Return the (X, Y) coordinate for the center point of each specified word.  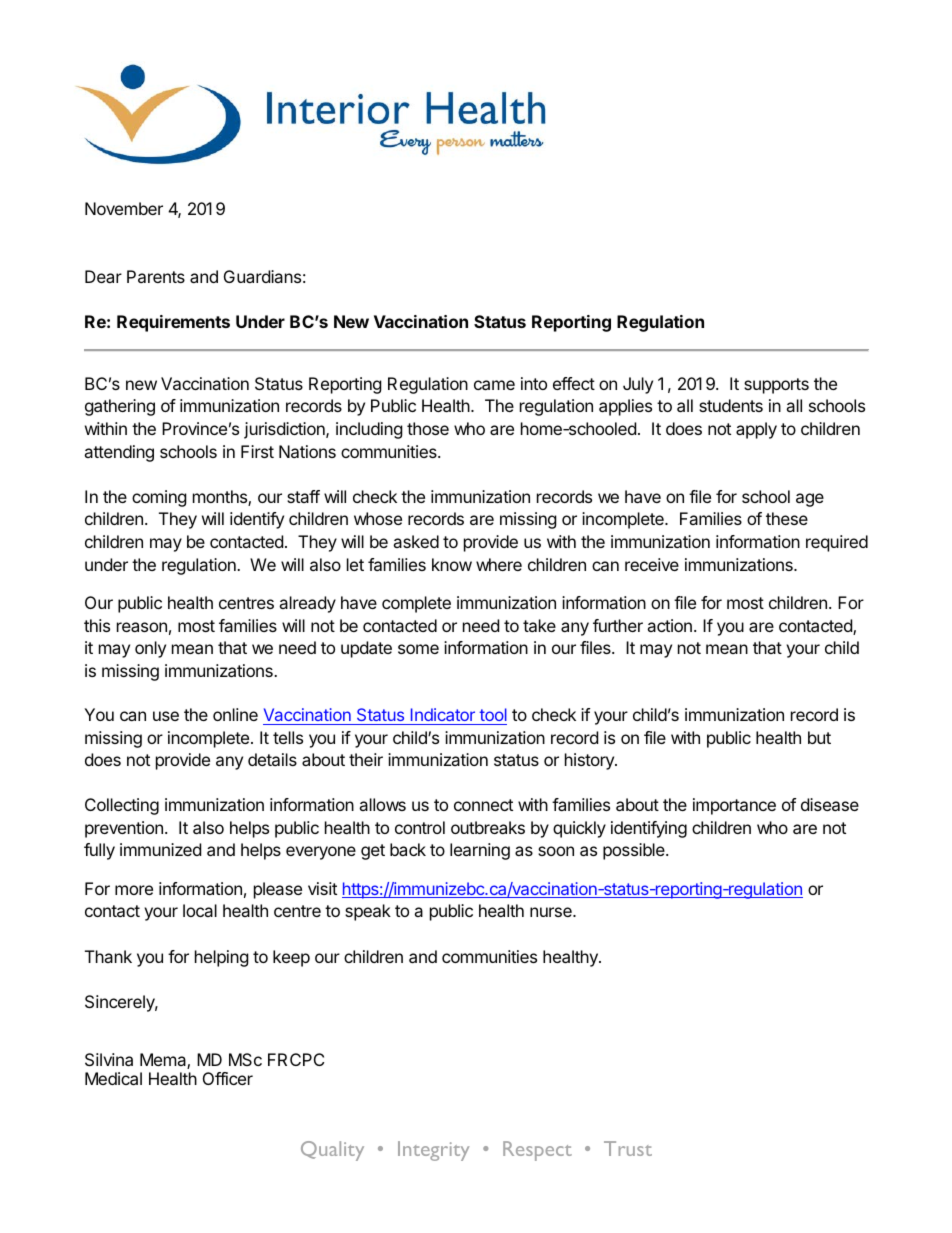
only (150, 649)
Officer (228, 1078)
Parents (156, 276)
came (494, 385)
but (819, 737)
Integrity (433, 1151)
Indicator (443, 714)
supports (776, 386)
